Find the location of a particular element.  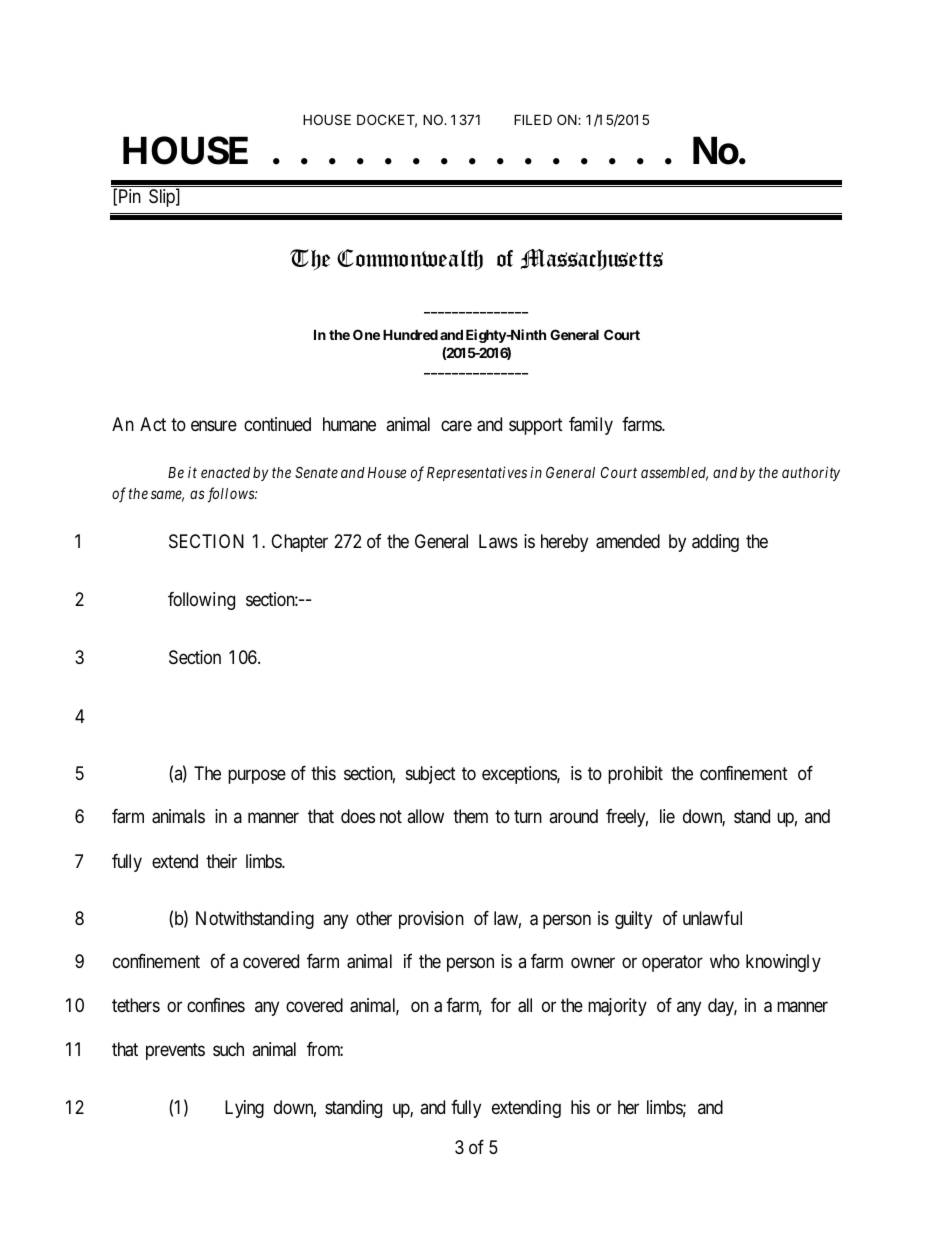

such is located at coordinates (228, 1049).
